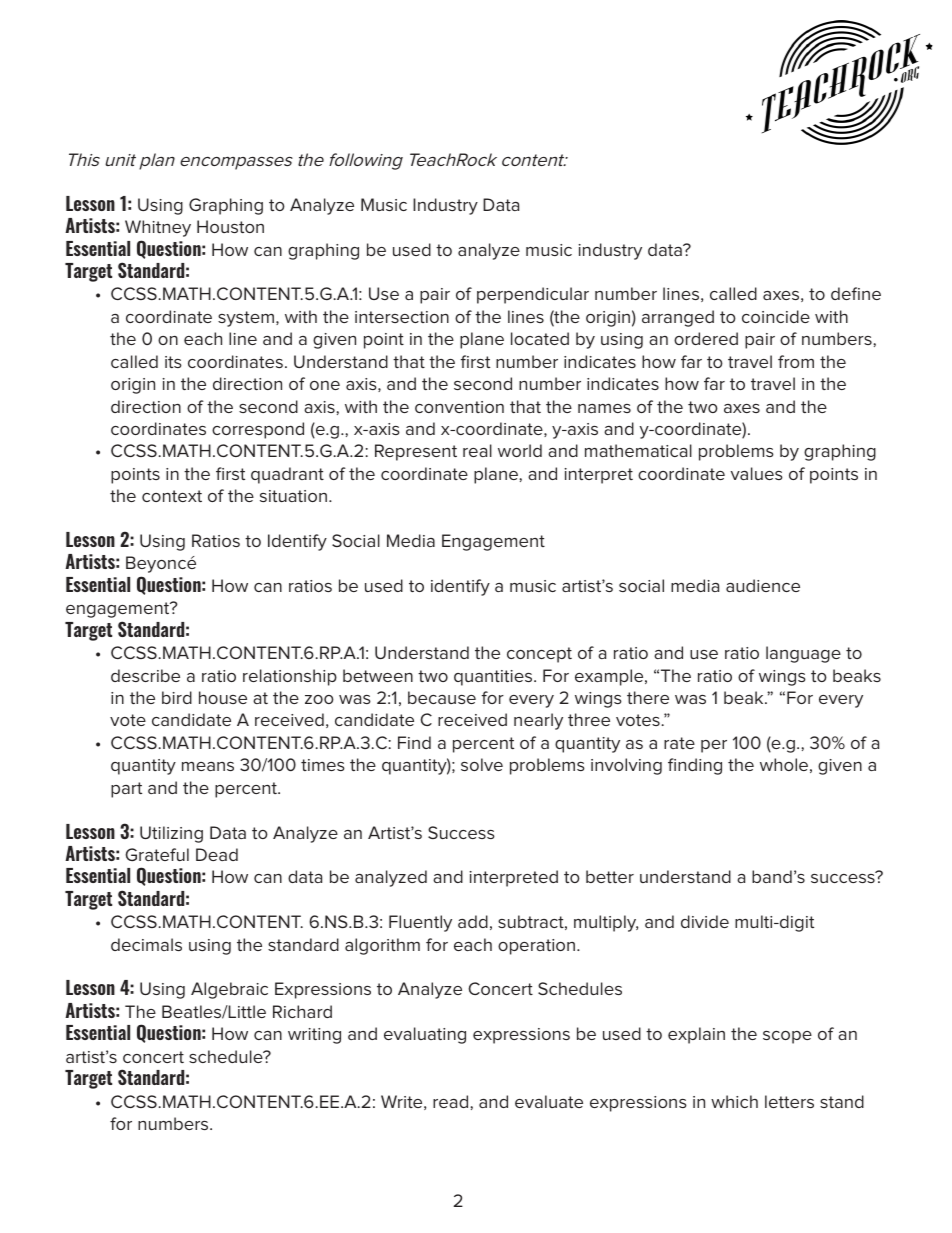 Image resolution: width=952 pixels, height=1233 pixels. What do you see at coordinates (494, 678) in the page?
I see `quantities` at bounding box center [494, 678].
